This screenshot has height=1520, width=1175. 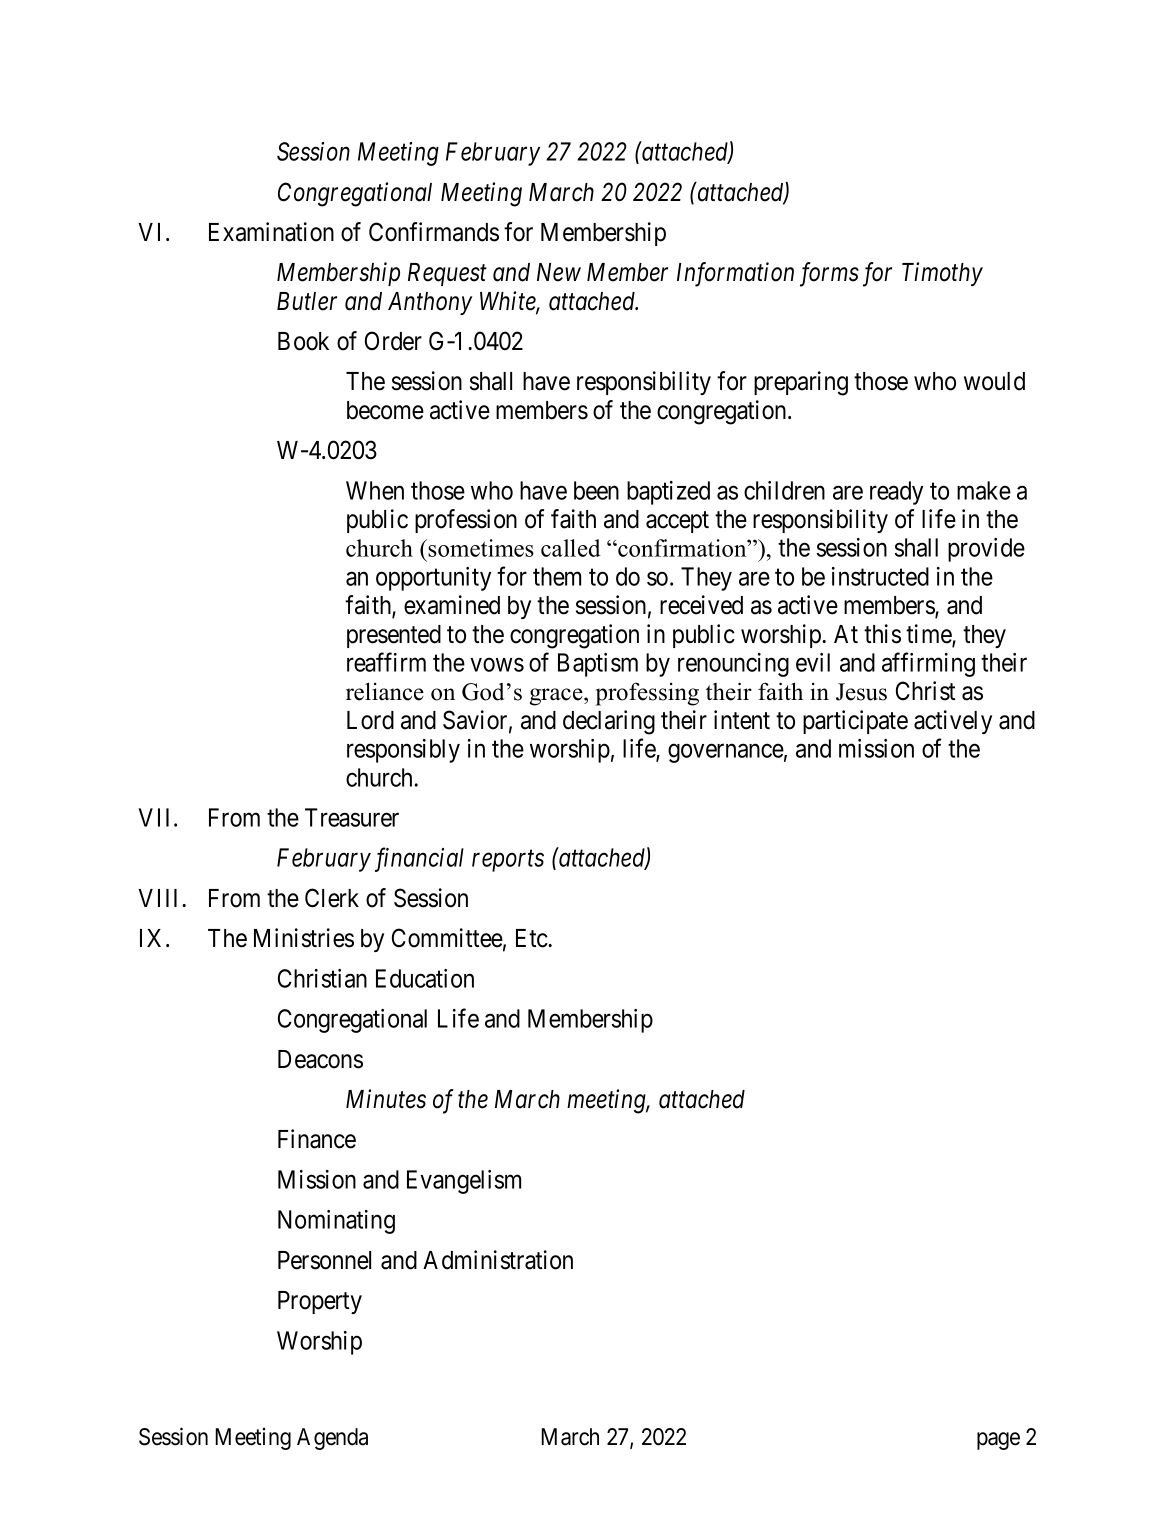 What do you see at coordinates (596, 490) in the screenshot?
I see `been` at bounding box center [596, 490].
